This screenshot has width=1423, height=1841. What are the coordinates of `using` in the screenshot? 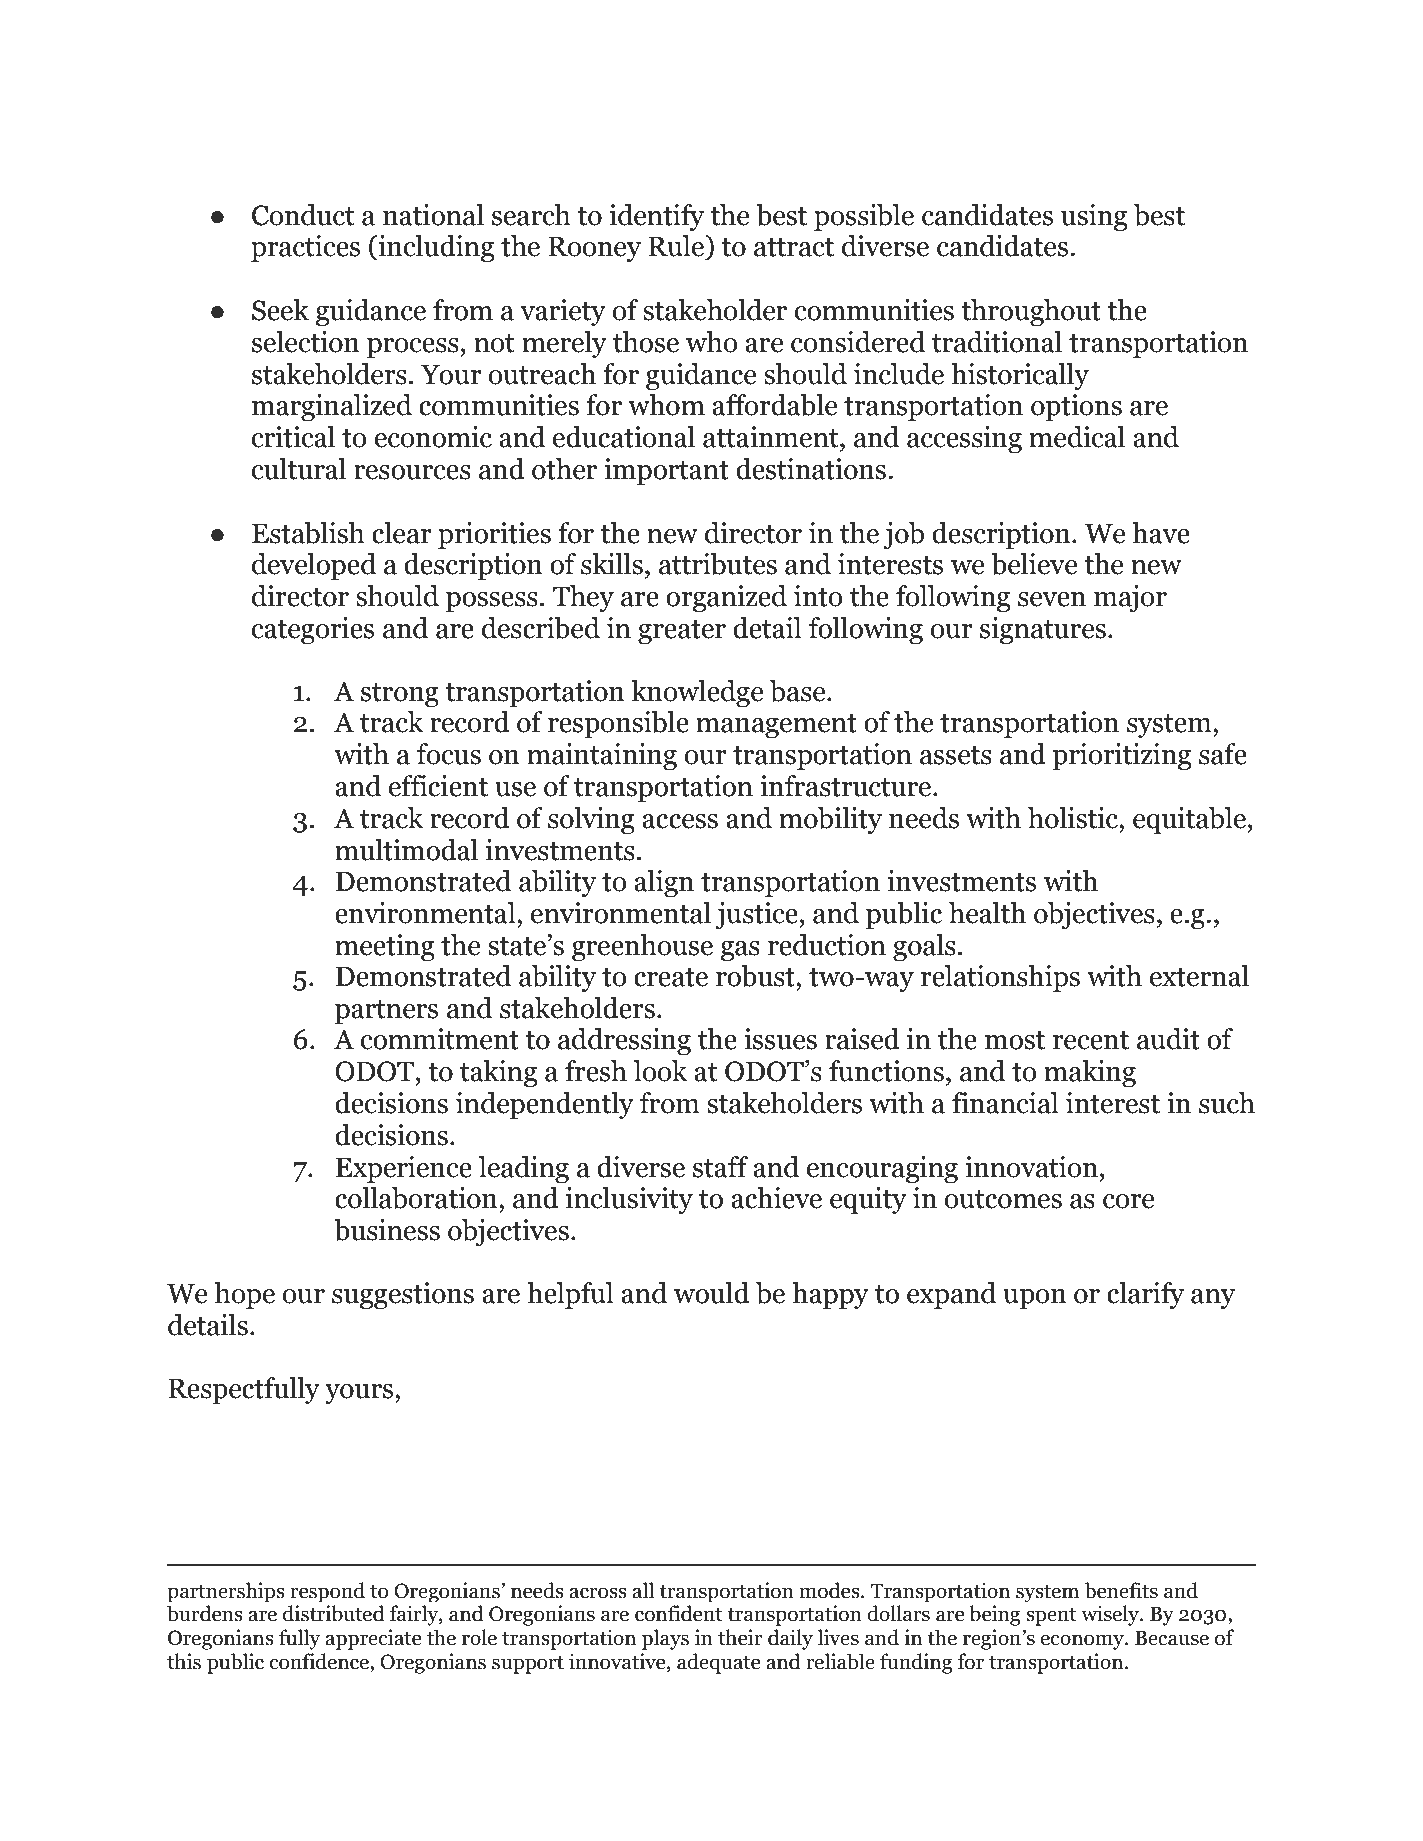 It's located at (1094, 217).
